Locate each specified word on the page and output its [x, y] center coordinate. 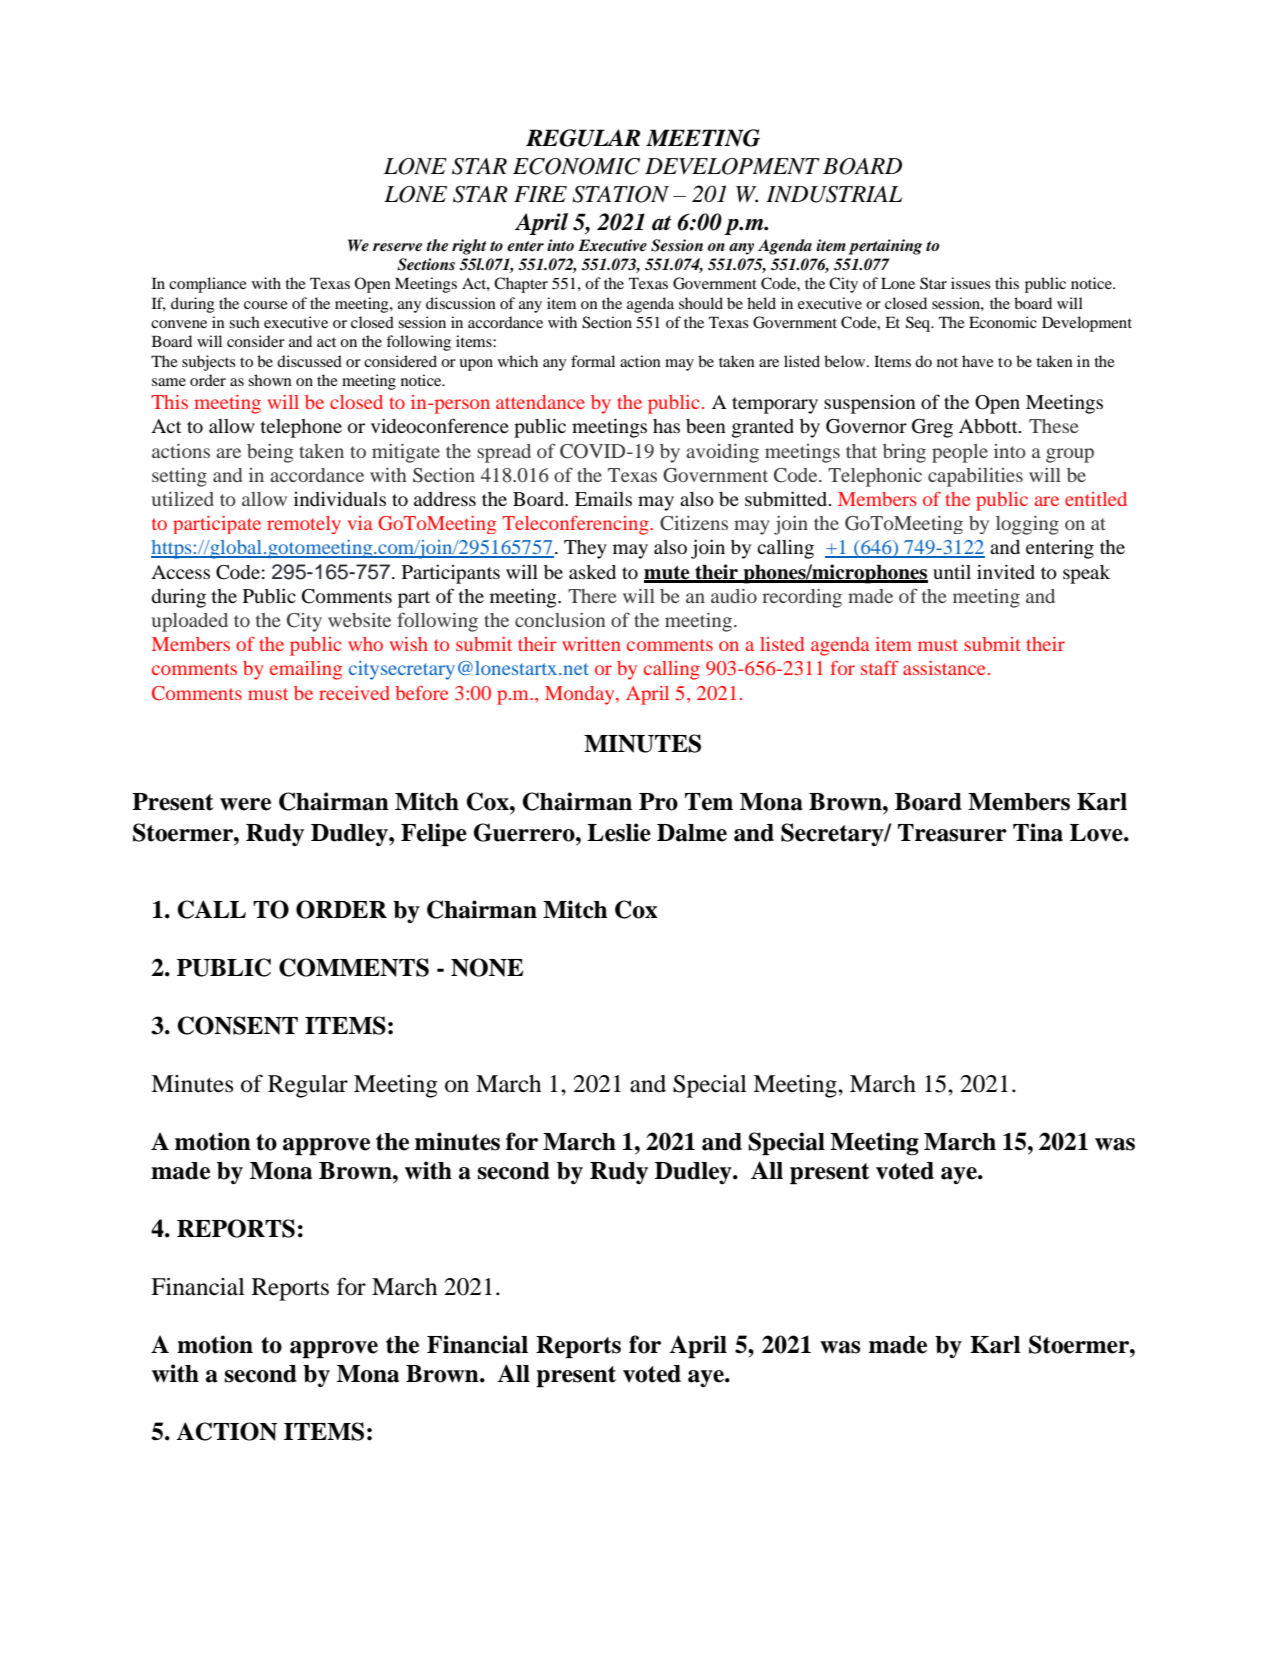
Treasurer [952, 833]
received [354, 693]
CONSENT [237, 1025]
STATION [620, 194]
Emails [603, 498]
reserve [397, 247]
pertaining [885, 247]
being [270, 453]
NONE [487, 967]
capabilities [975, 477]
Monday [581, 695]
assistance [944, 668]
